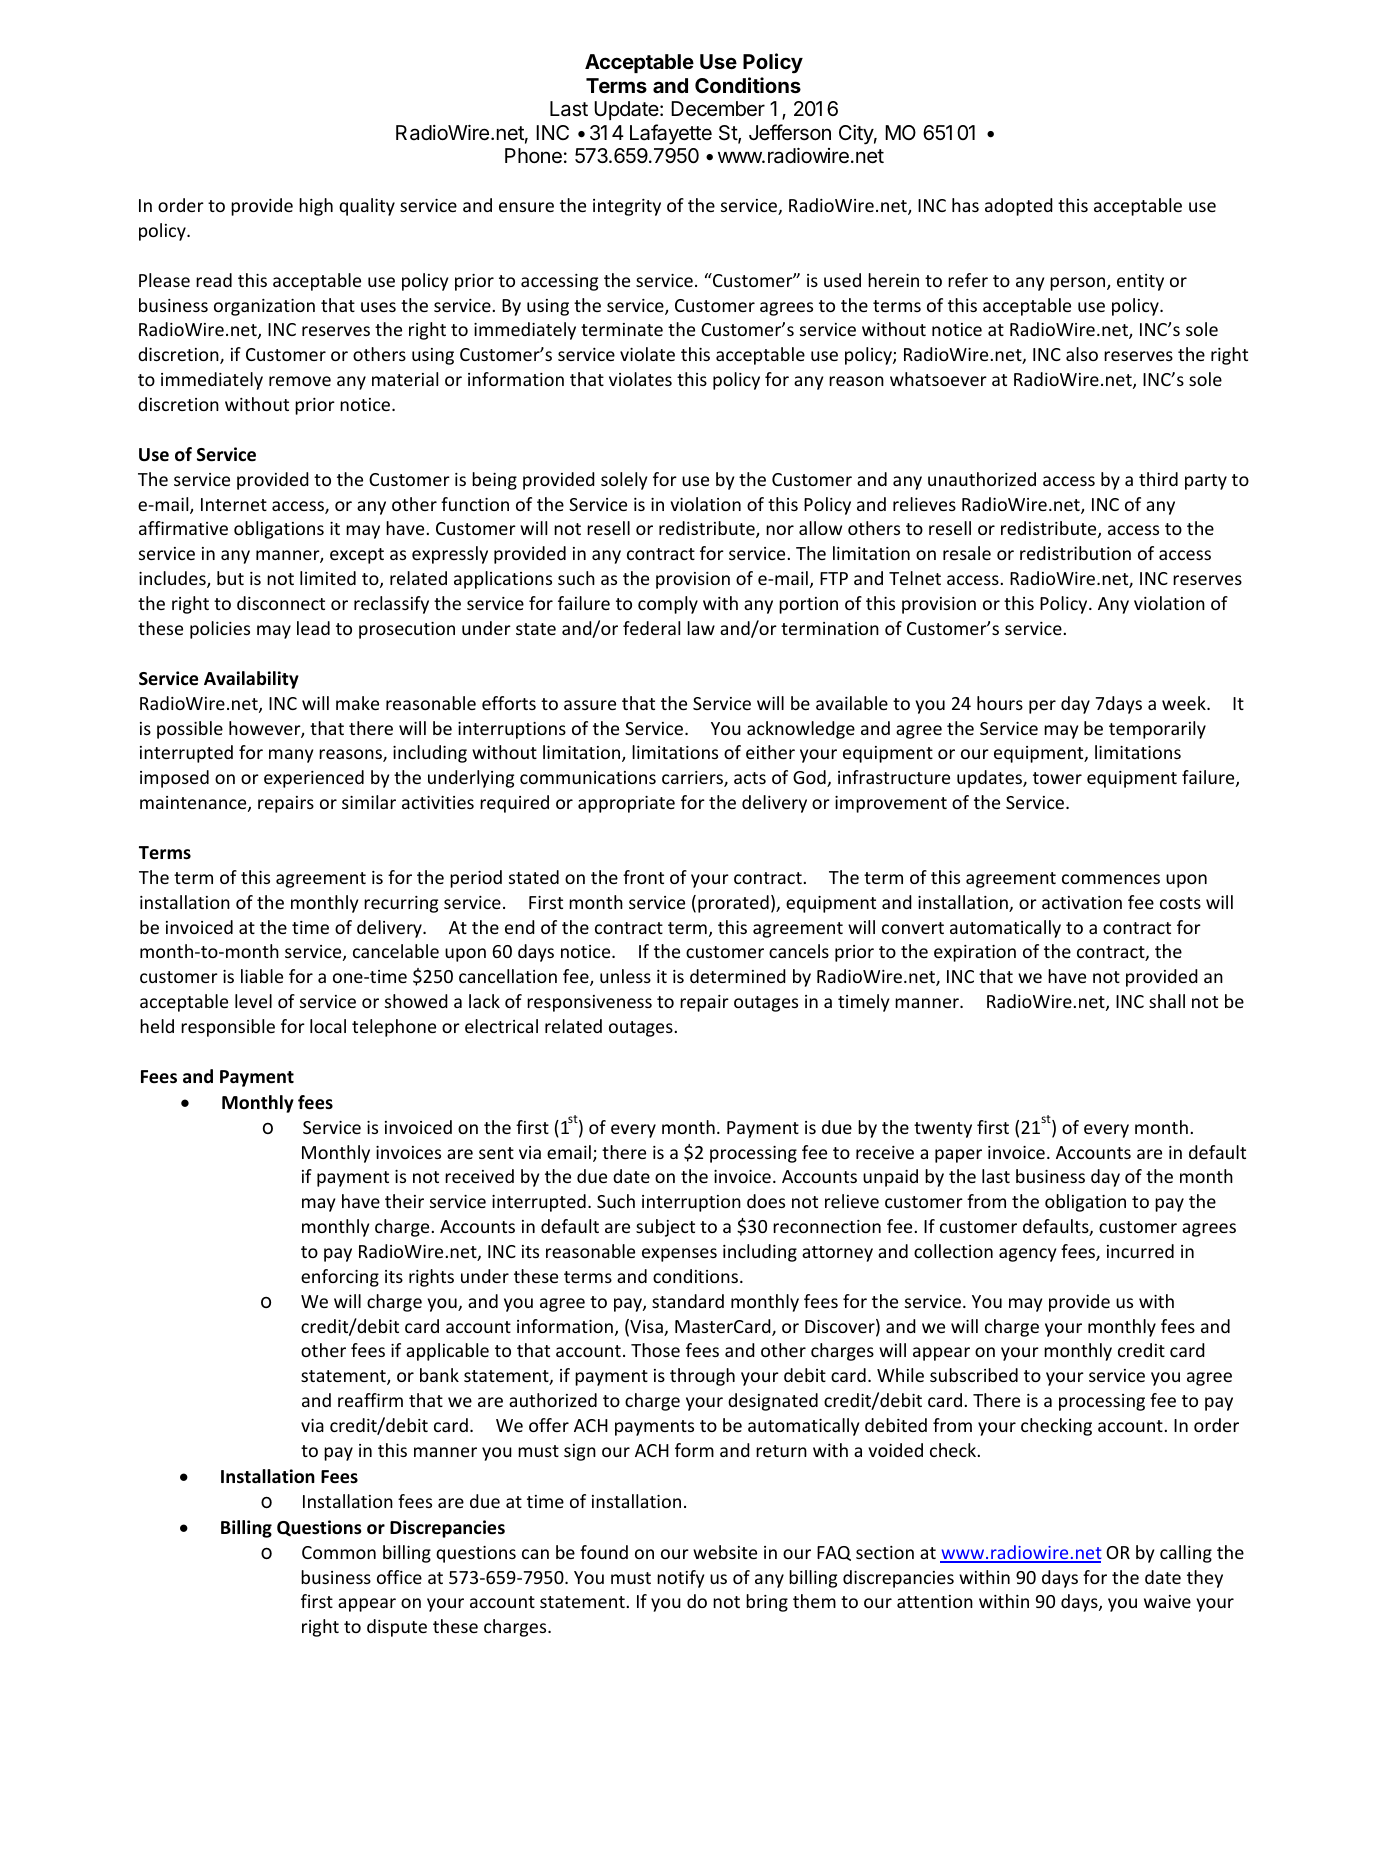 The image size is (1386, 1850). What do you see at coordinates (316, 207) in the document?
I see `high` at bounding box center [316, 207].
